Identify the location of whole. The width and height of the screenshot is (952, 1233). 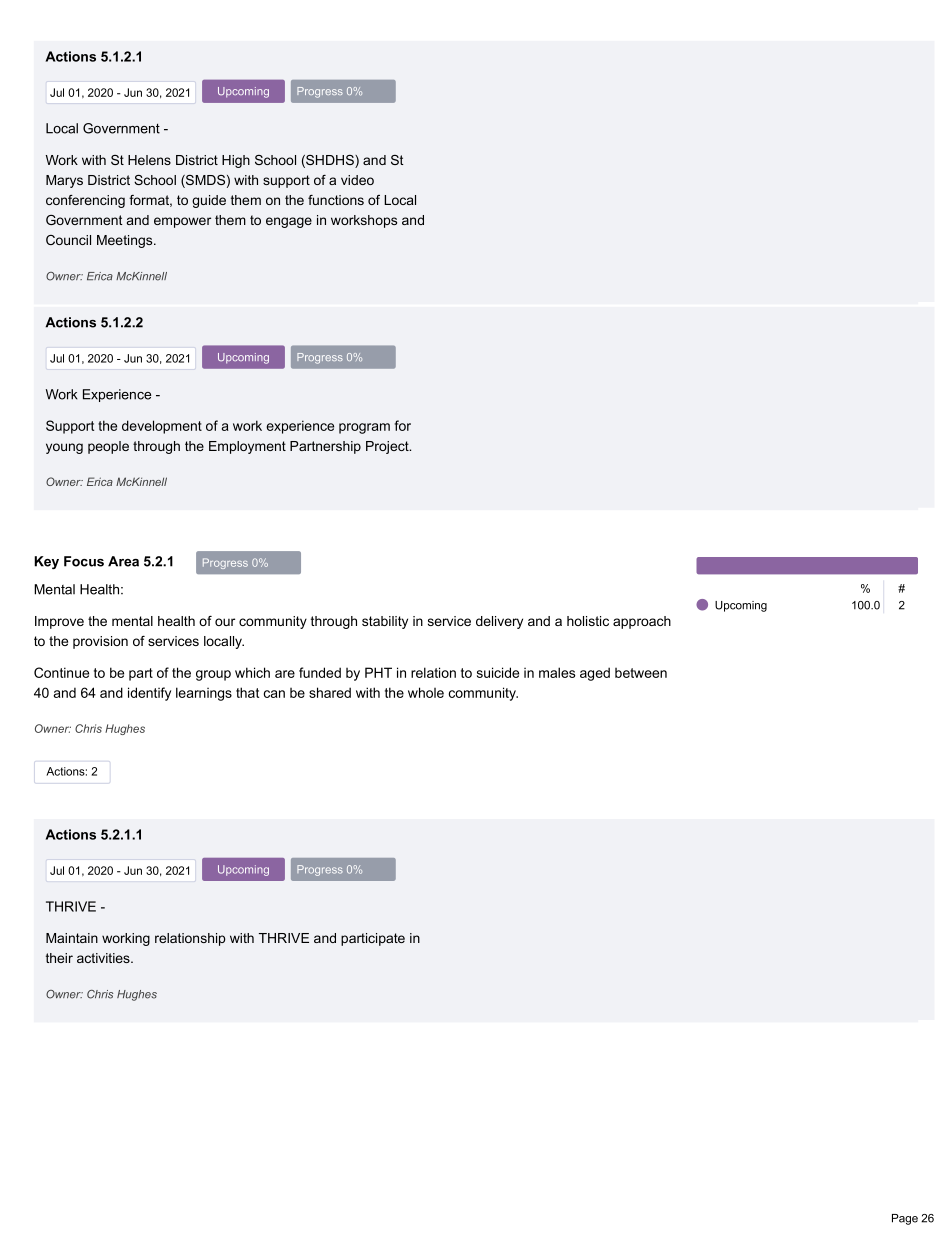
(426, 692).
